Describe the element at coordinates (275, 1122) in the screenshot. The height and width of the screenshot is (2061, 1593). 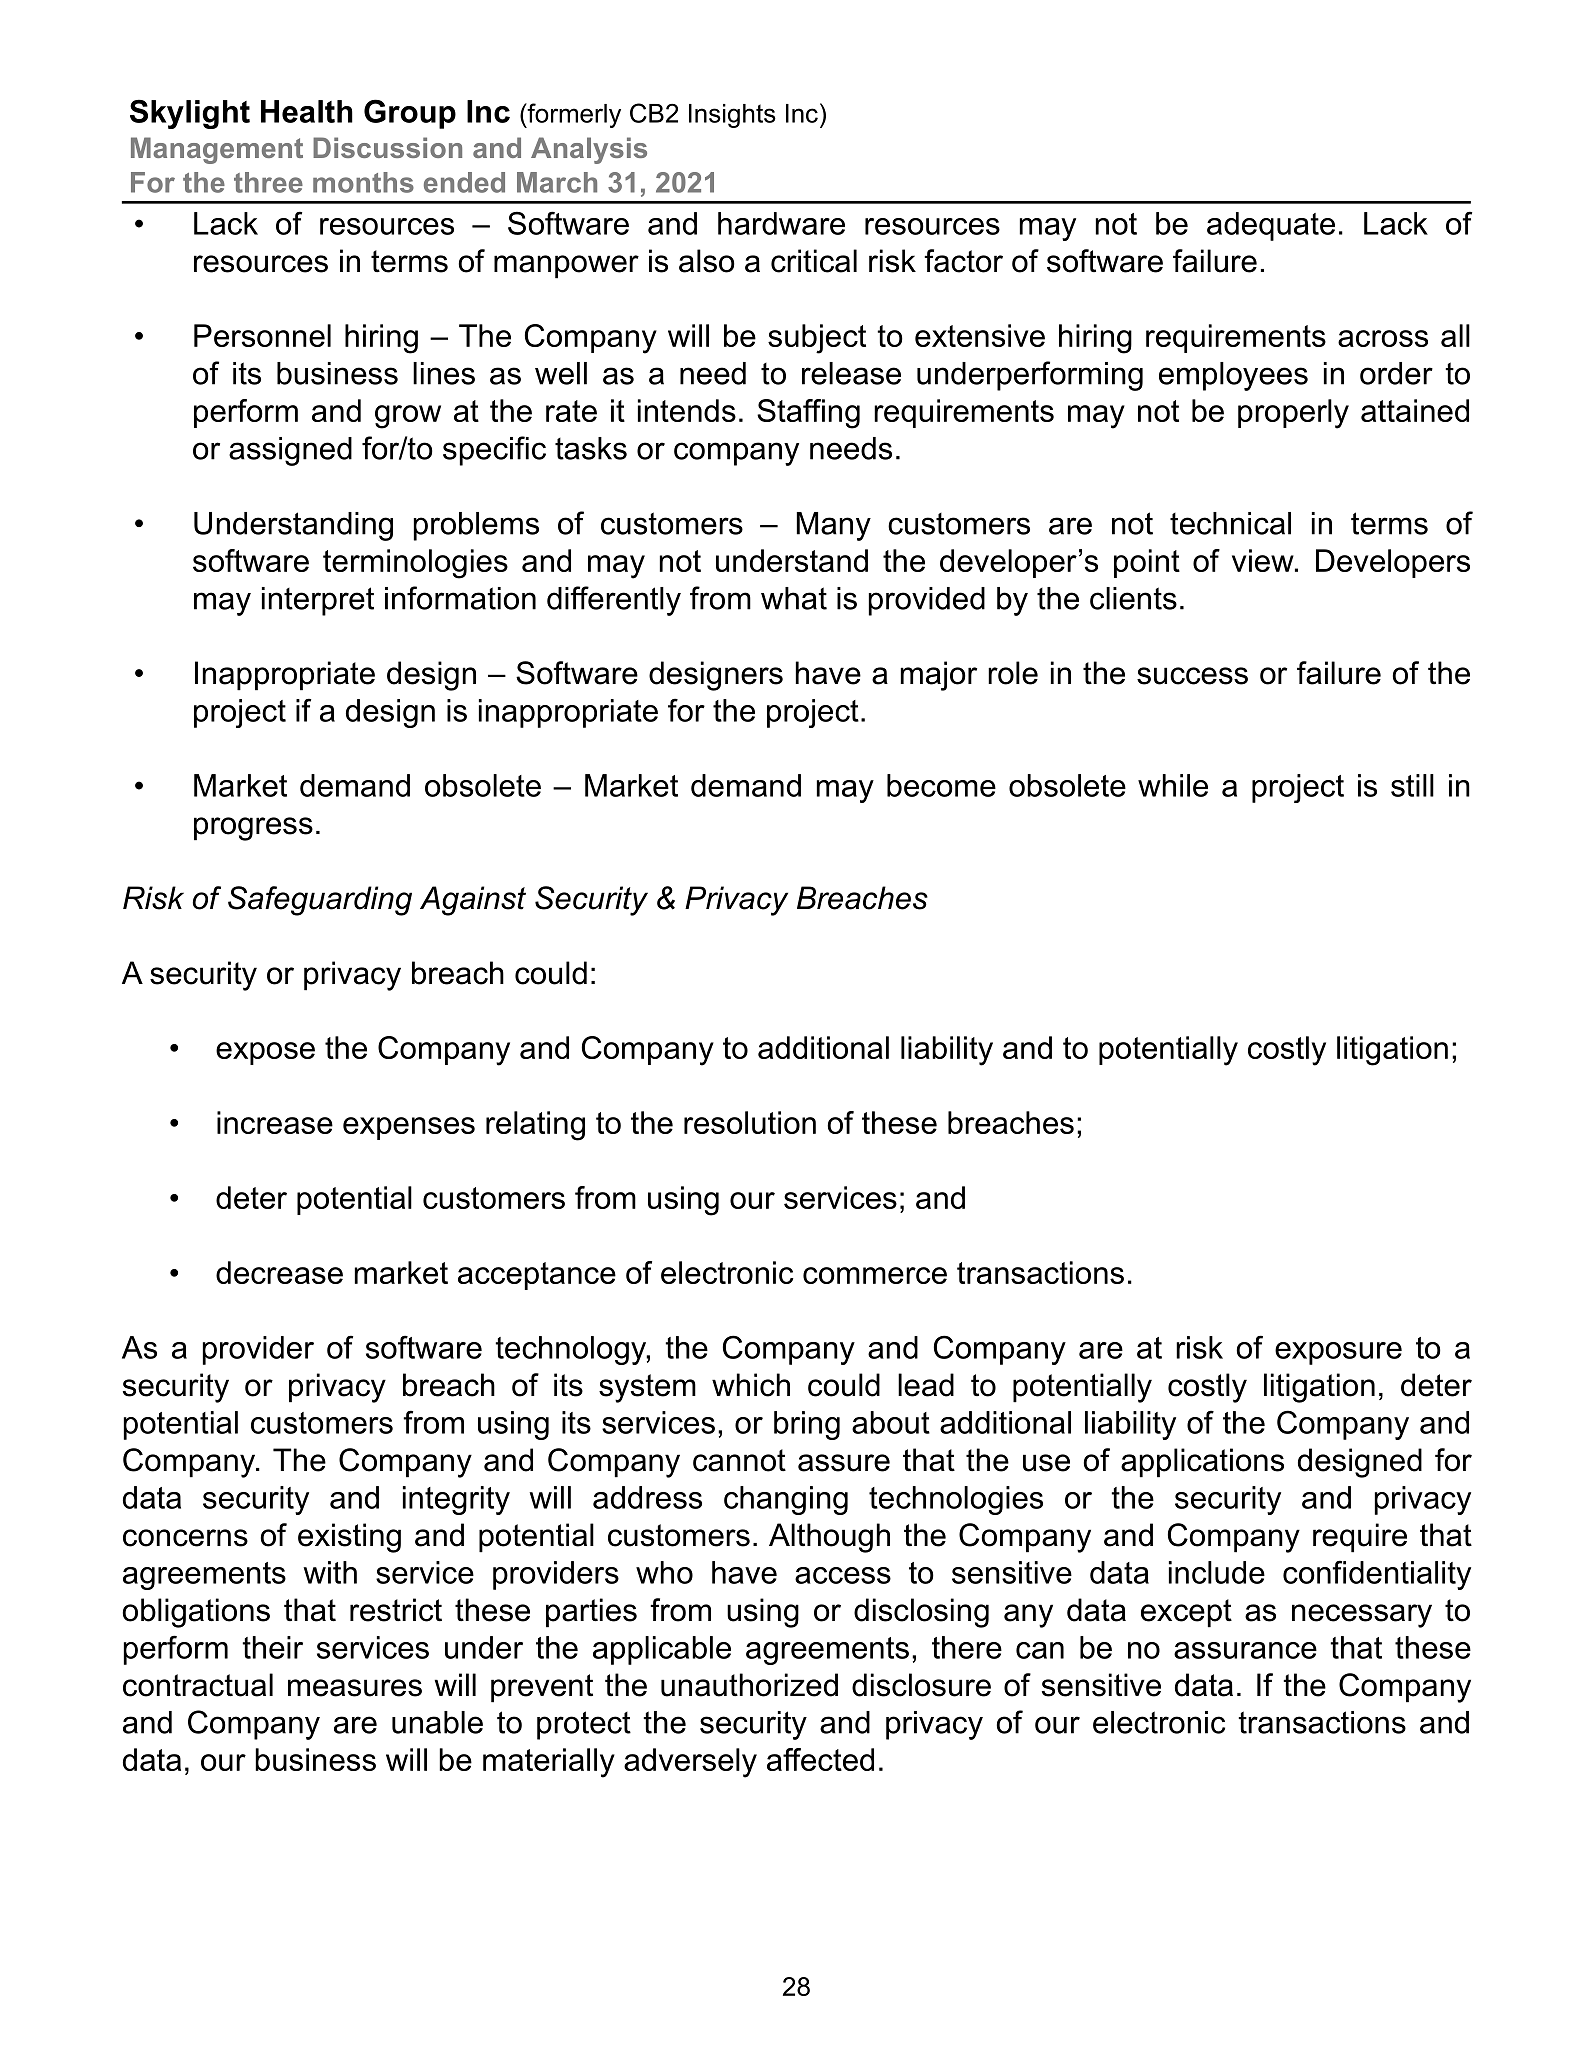
I see `increase` at that location.
